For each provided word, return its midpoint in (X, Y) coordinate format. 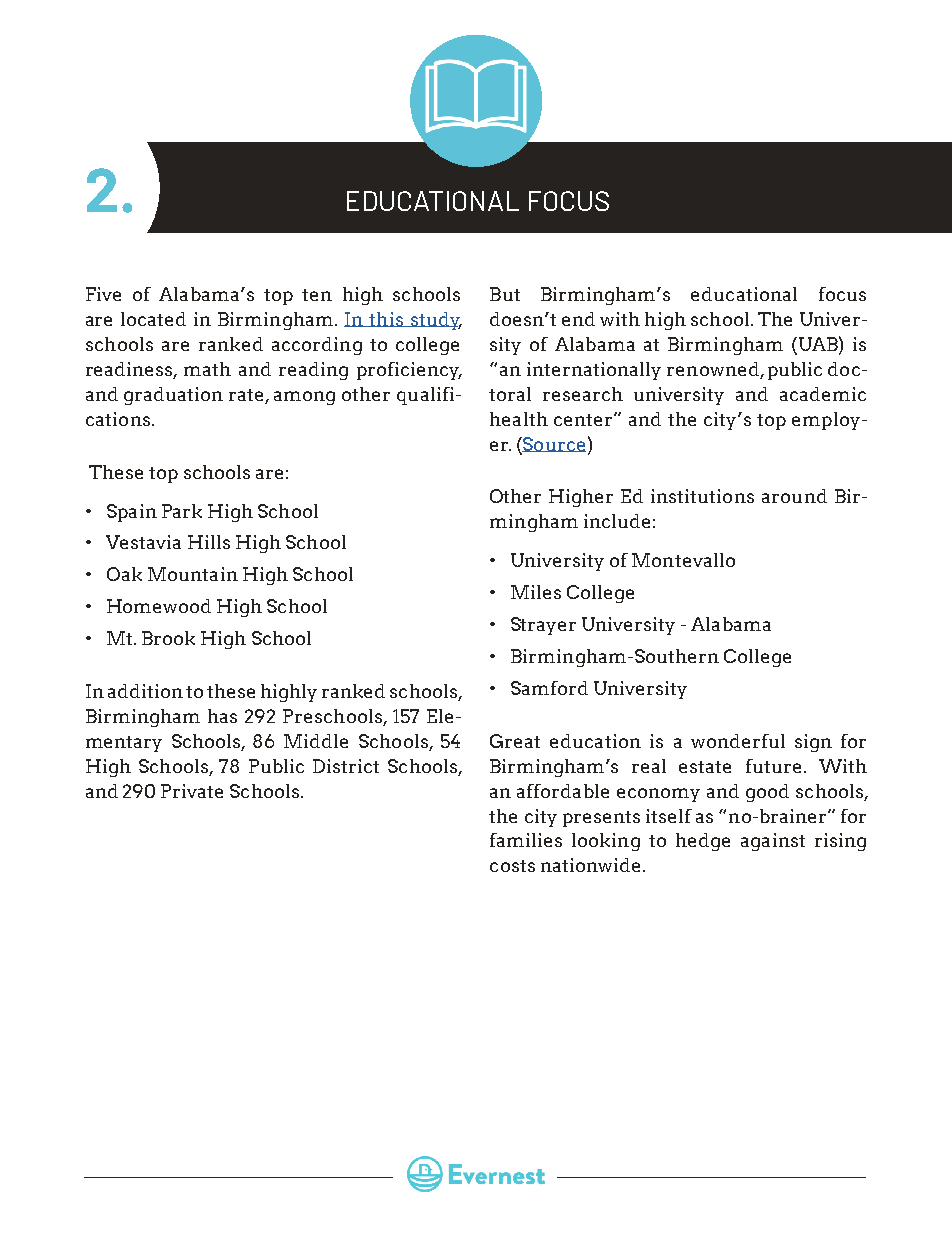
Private (192, 791)
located (153, 319)
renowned (714, 370)
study (435, 321)
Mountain (193, 574)
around (794, 496)
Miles (536, 592)
